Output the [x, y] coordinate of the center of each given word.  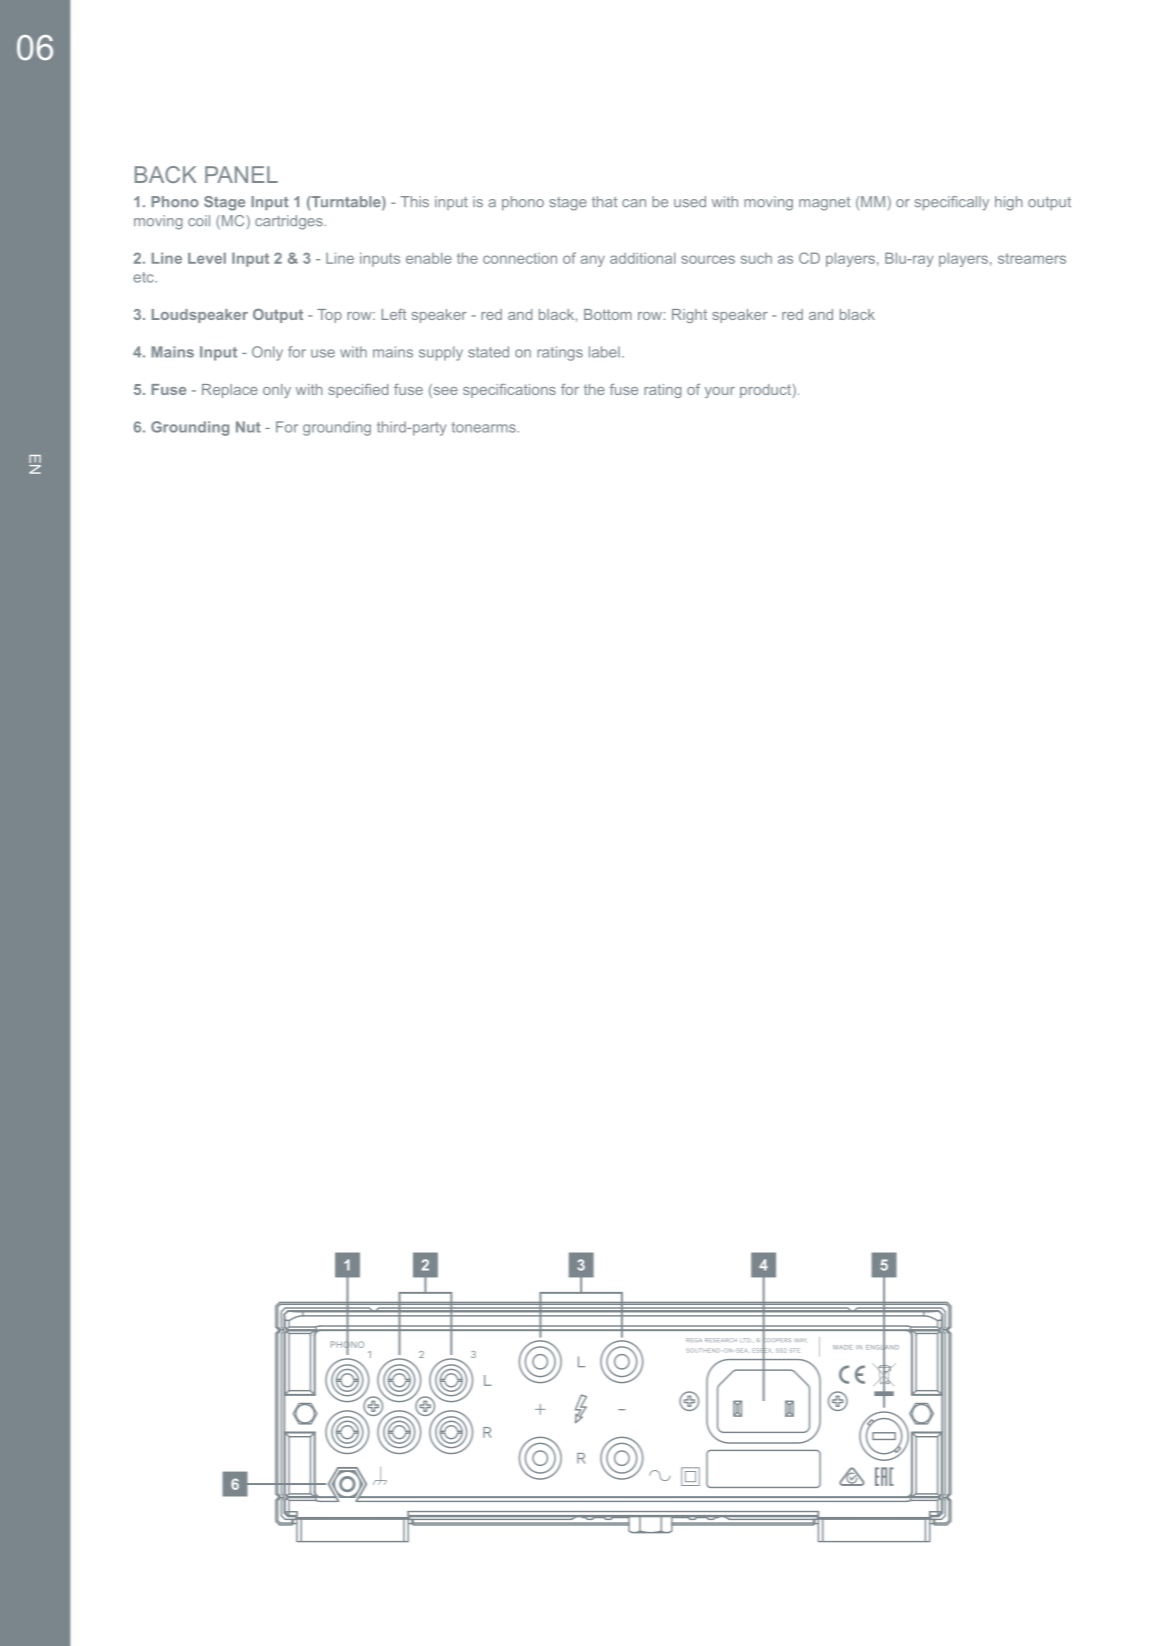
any [592, 261]
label [604, 352]
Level [207, 258]
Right [689, 316]
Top [329, 316]
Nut [248, 427]
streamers [1032, 258]
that [604, 201]
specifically [952, 203]
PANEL [241, 174]
